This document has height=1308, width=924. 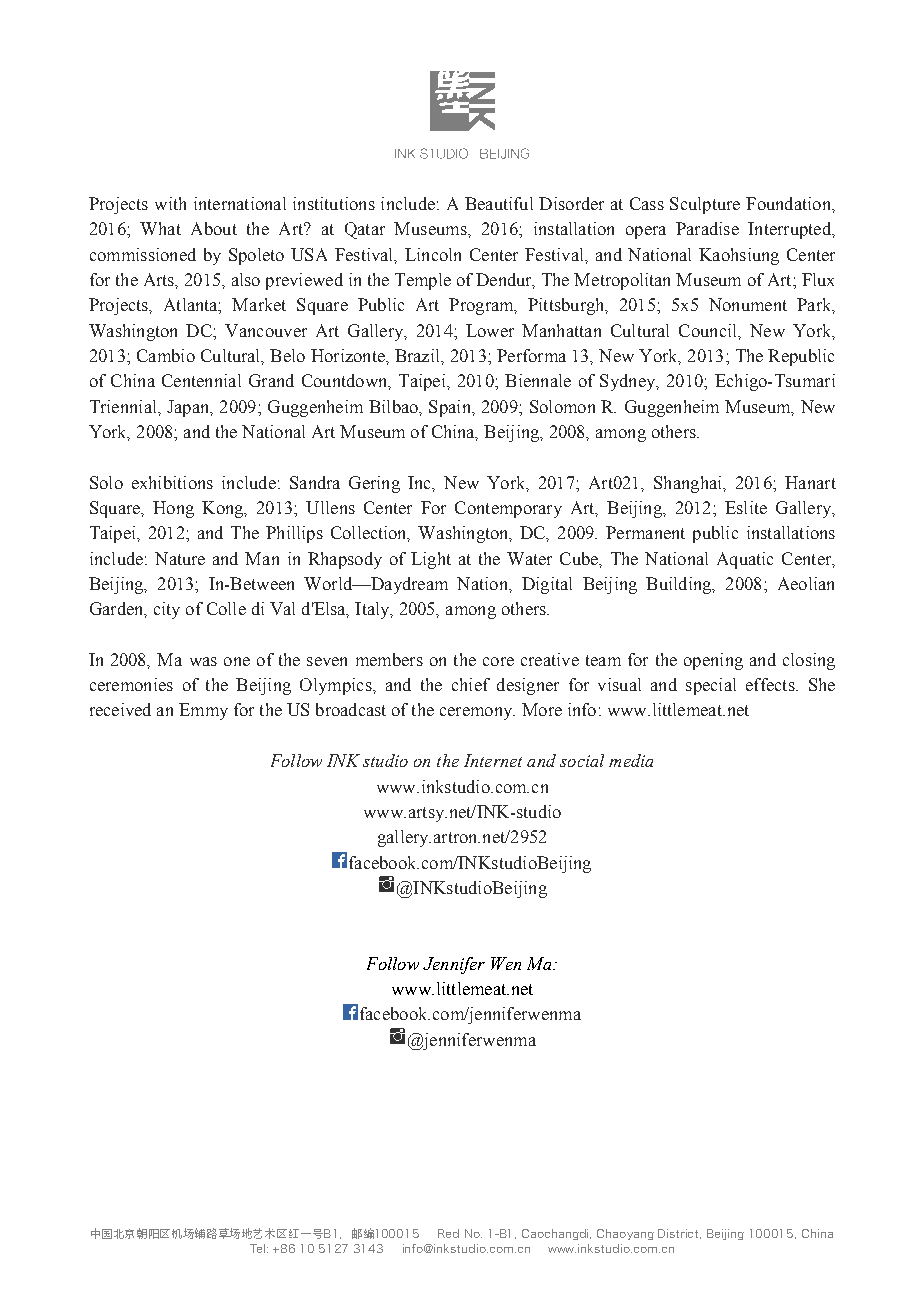 I want to click on Paradise, so click(x=707, y=228).
